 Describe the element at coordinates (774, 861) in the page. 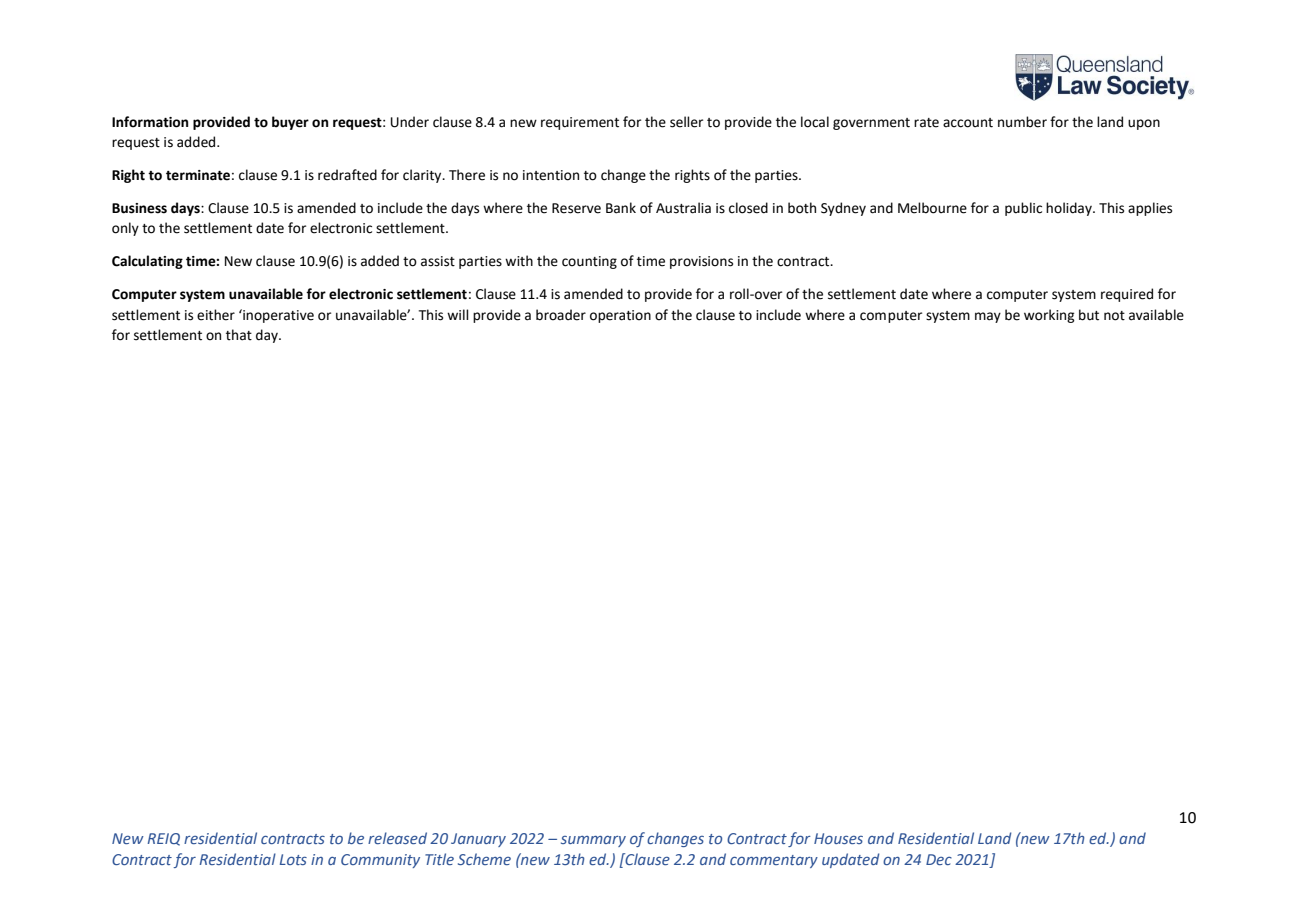

I see `commentary` at that location.
